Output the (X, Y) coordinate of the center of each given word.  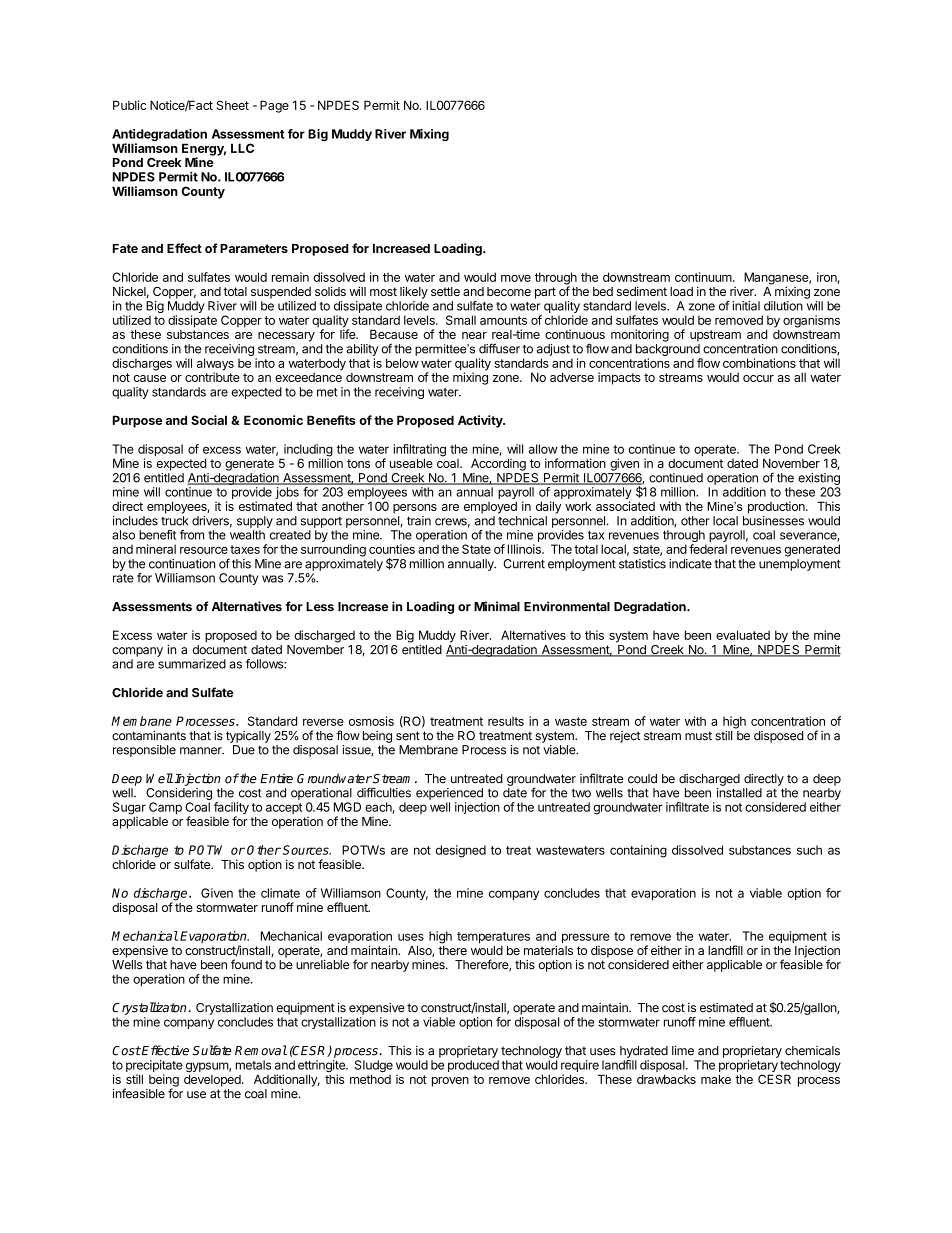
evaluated (743, 635)
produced (473, 1066)
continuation (182, 564)
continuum (703, 277)
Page (274, 106)
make (716, 1079)
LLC (242, 148)
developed (213, 1080)
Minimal (497, 606)
